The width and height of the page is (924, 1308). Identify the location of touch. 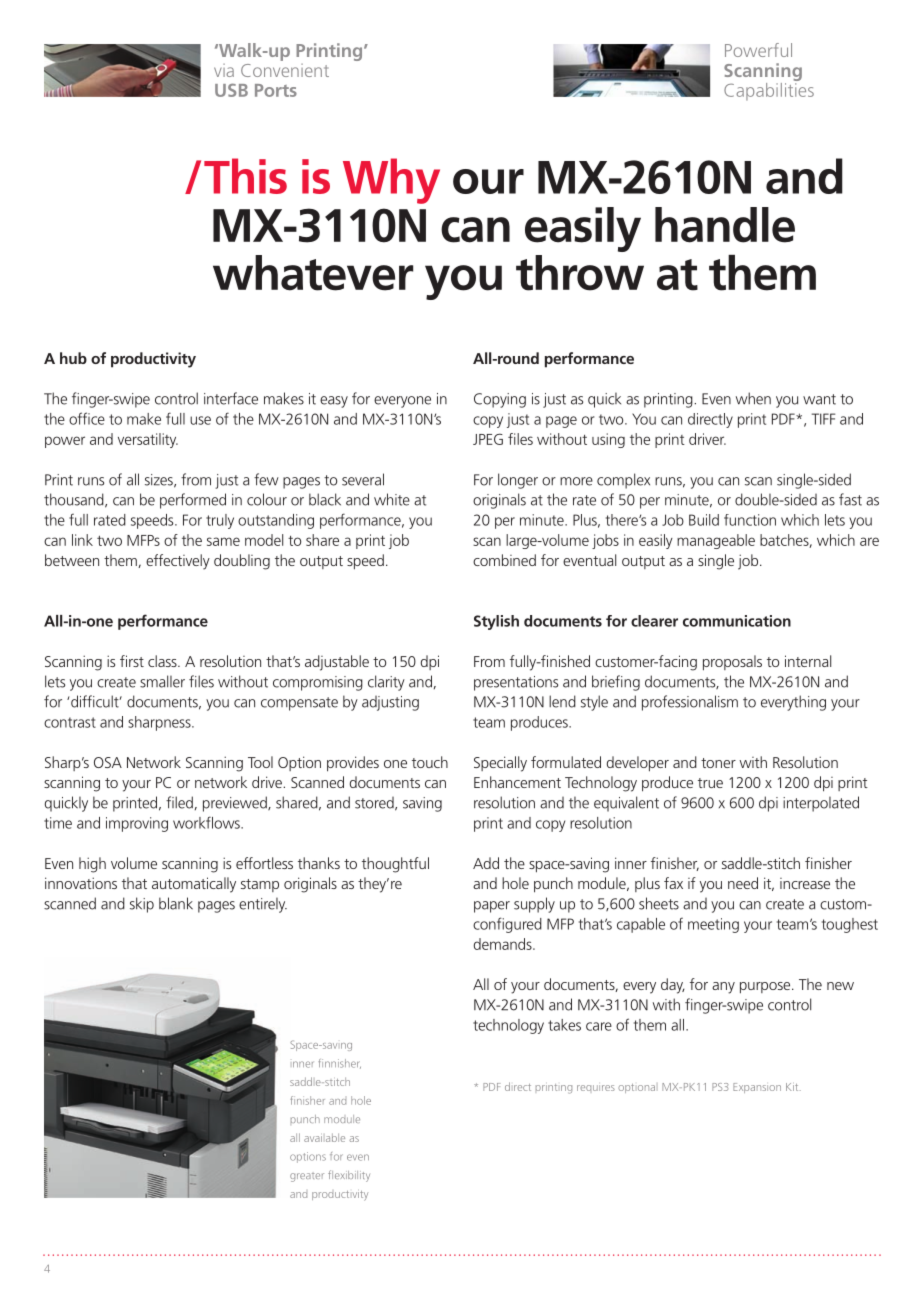
(430, 762).
